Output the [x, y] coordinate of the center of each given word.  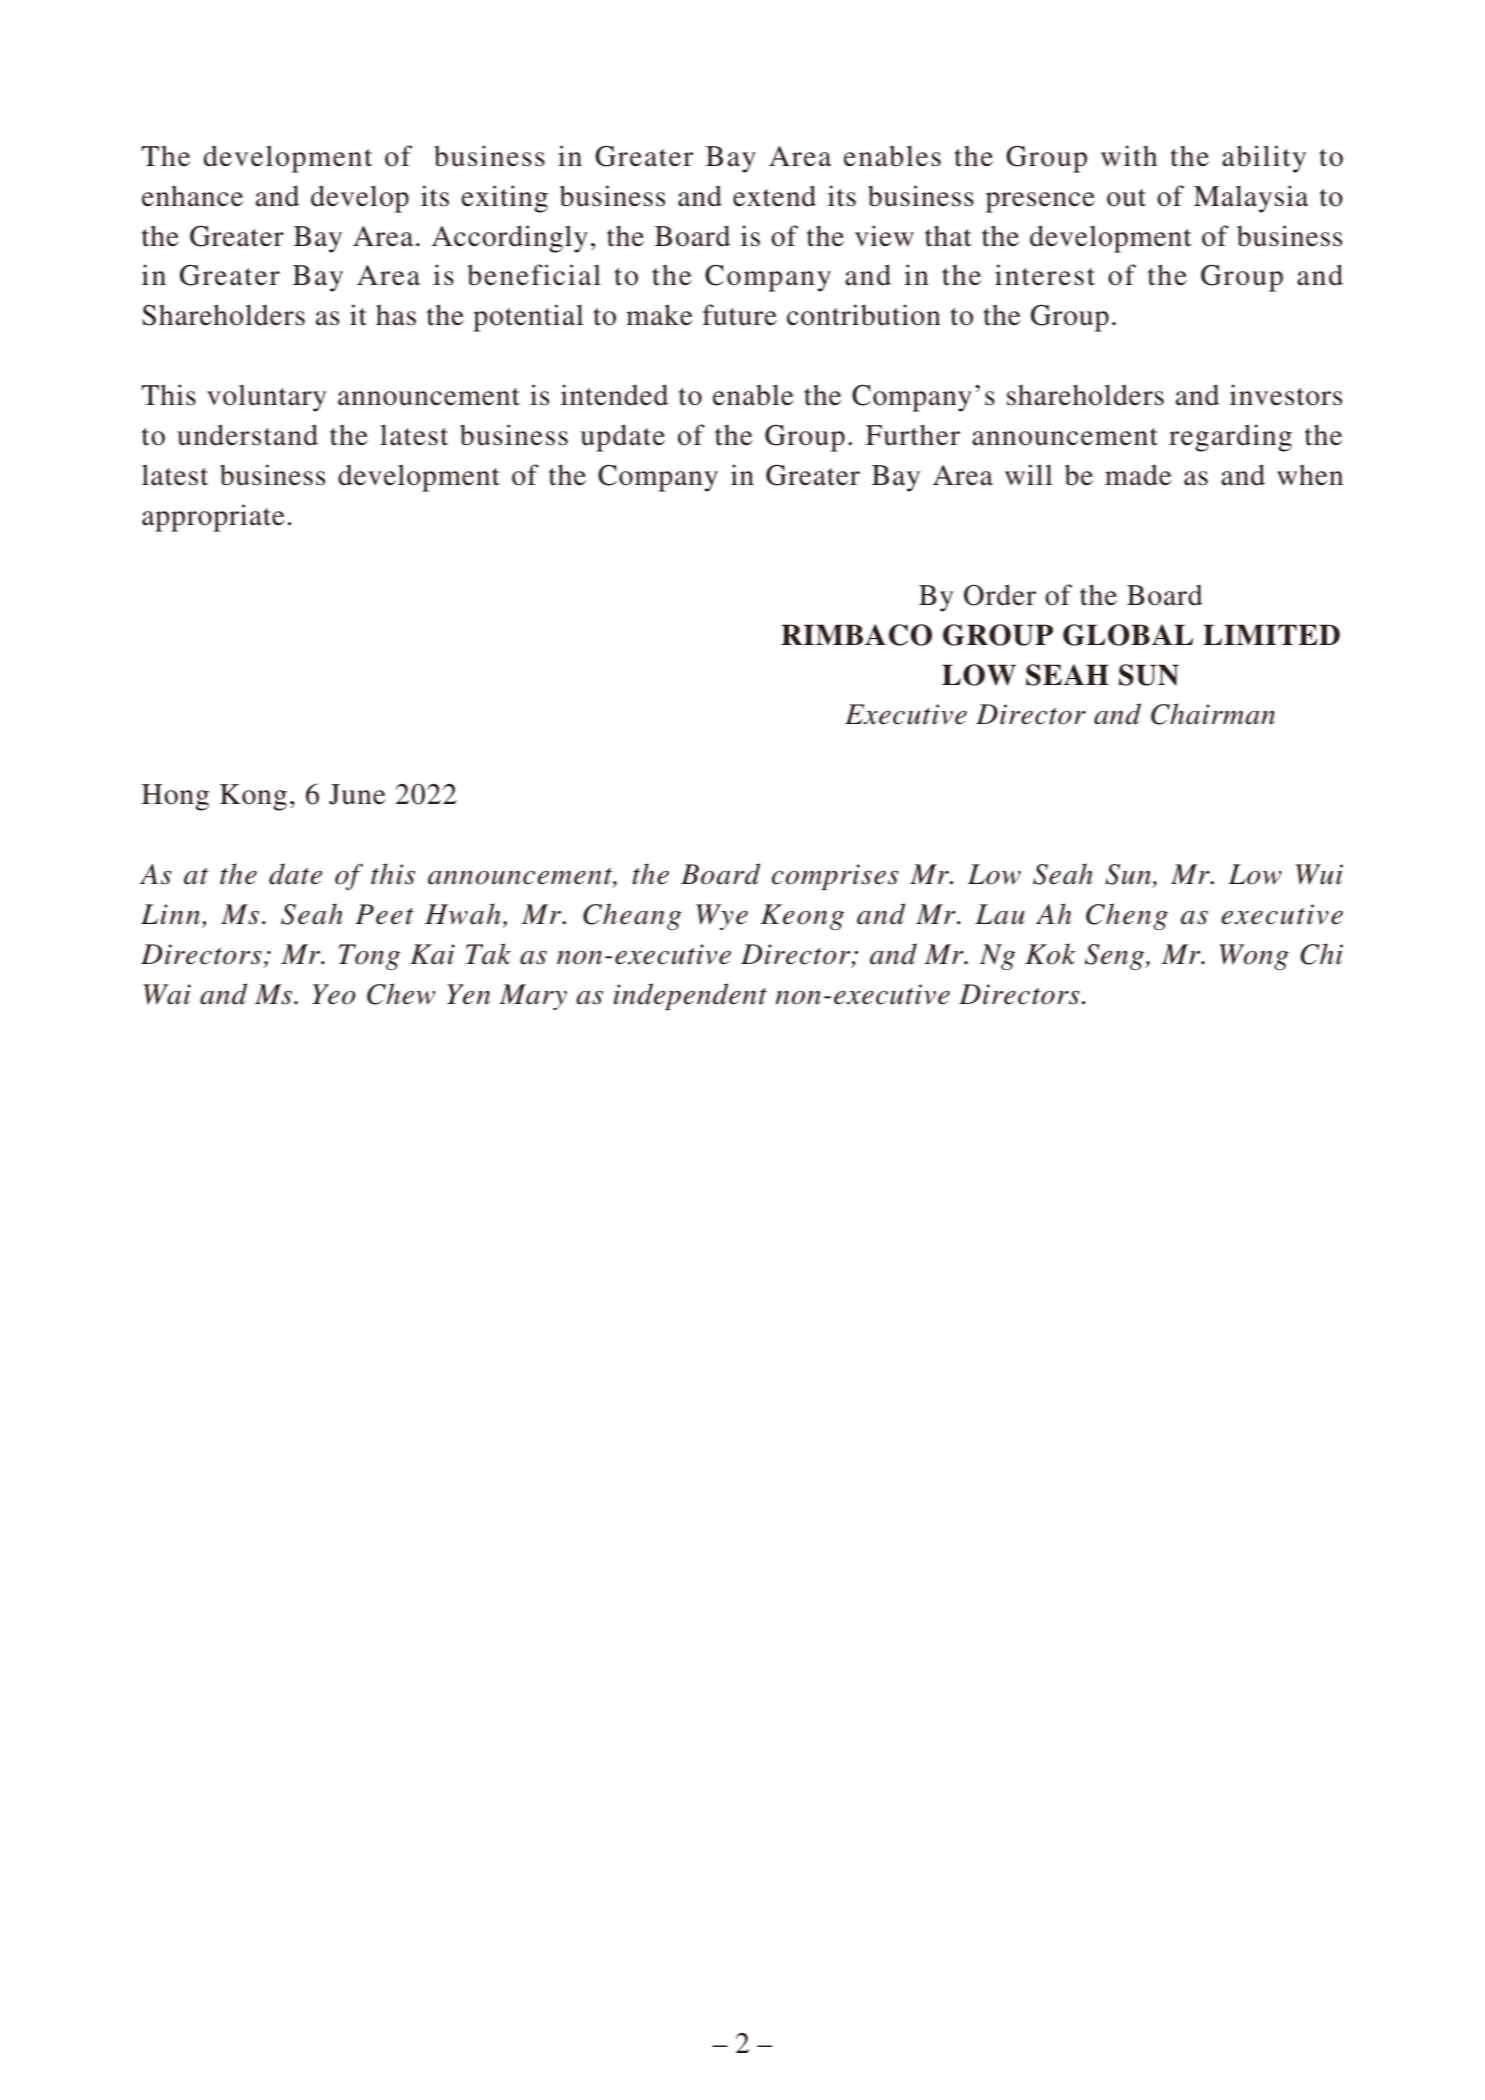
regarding [1230, 438]
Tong [369, 957]
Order [1000, 595]
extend [774, 196]
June [357, 794]
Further [913, 435]
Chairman [1213, 714]
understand [247, 435]
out [1126, 198]
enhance [192, 196]
